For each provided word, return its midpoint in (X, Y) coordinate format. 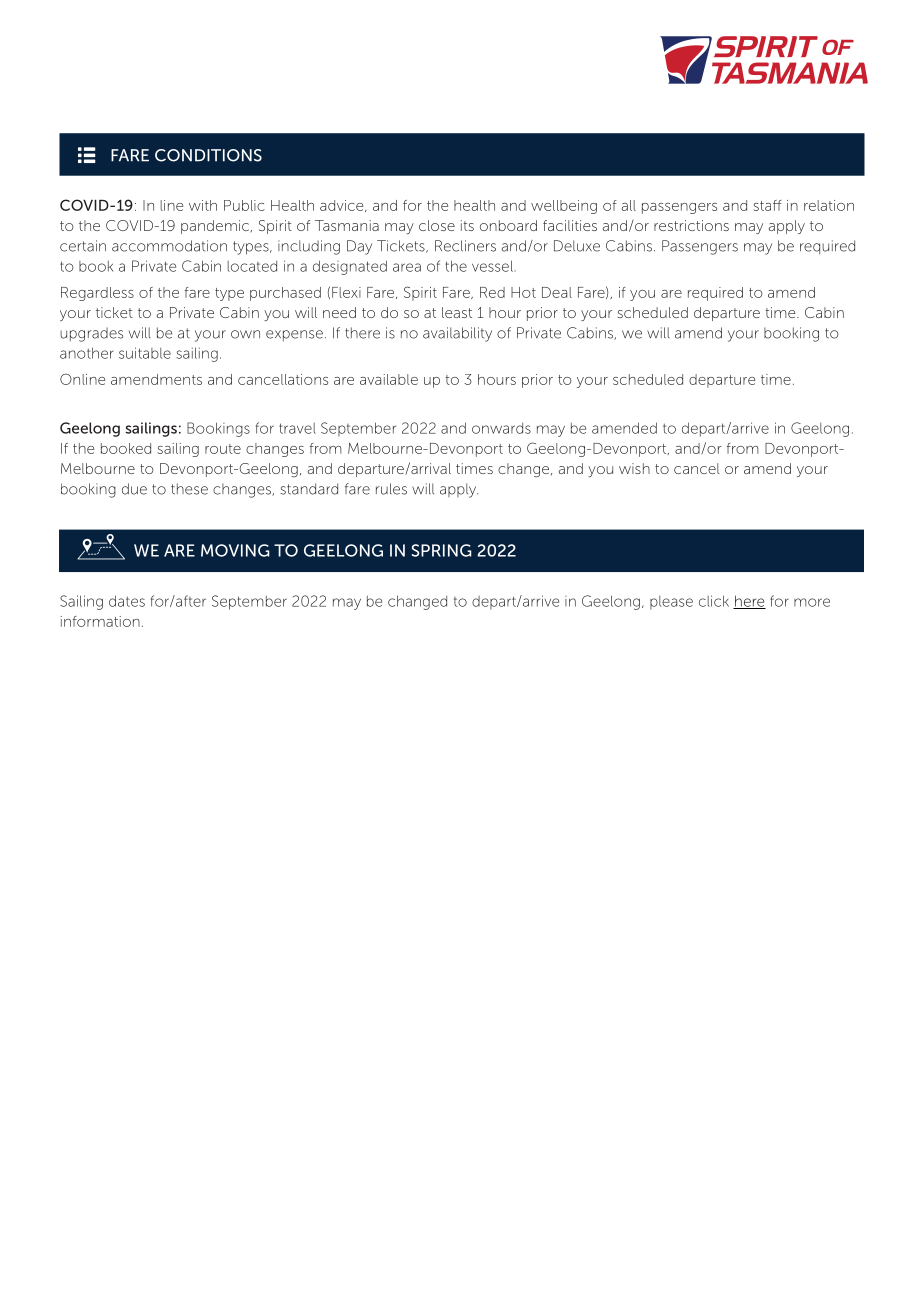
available (389, 379)
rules (391, 489)
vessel (492, 266)
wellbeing (564, 207)
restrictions (691, 225)
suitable (145, 353)
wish (634, 468)
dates (127, 601)
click (714, 601)
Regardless (97, 294)
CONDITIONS (208, 155)
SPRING (441, 550)
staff (767, 205)
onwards (501, 428)
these (189, 489)
